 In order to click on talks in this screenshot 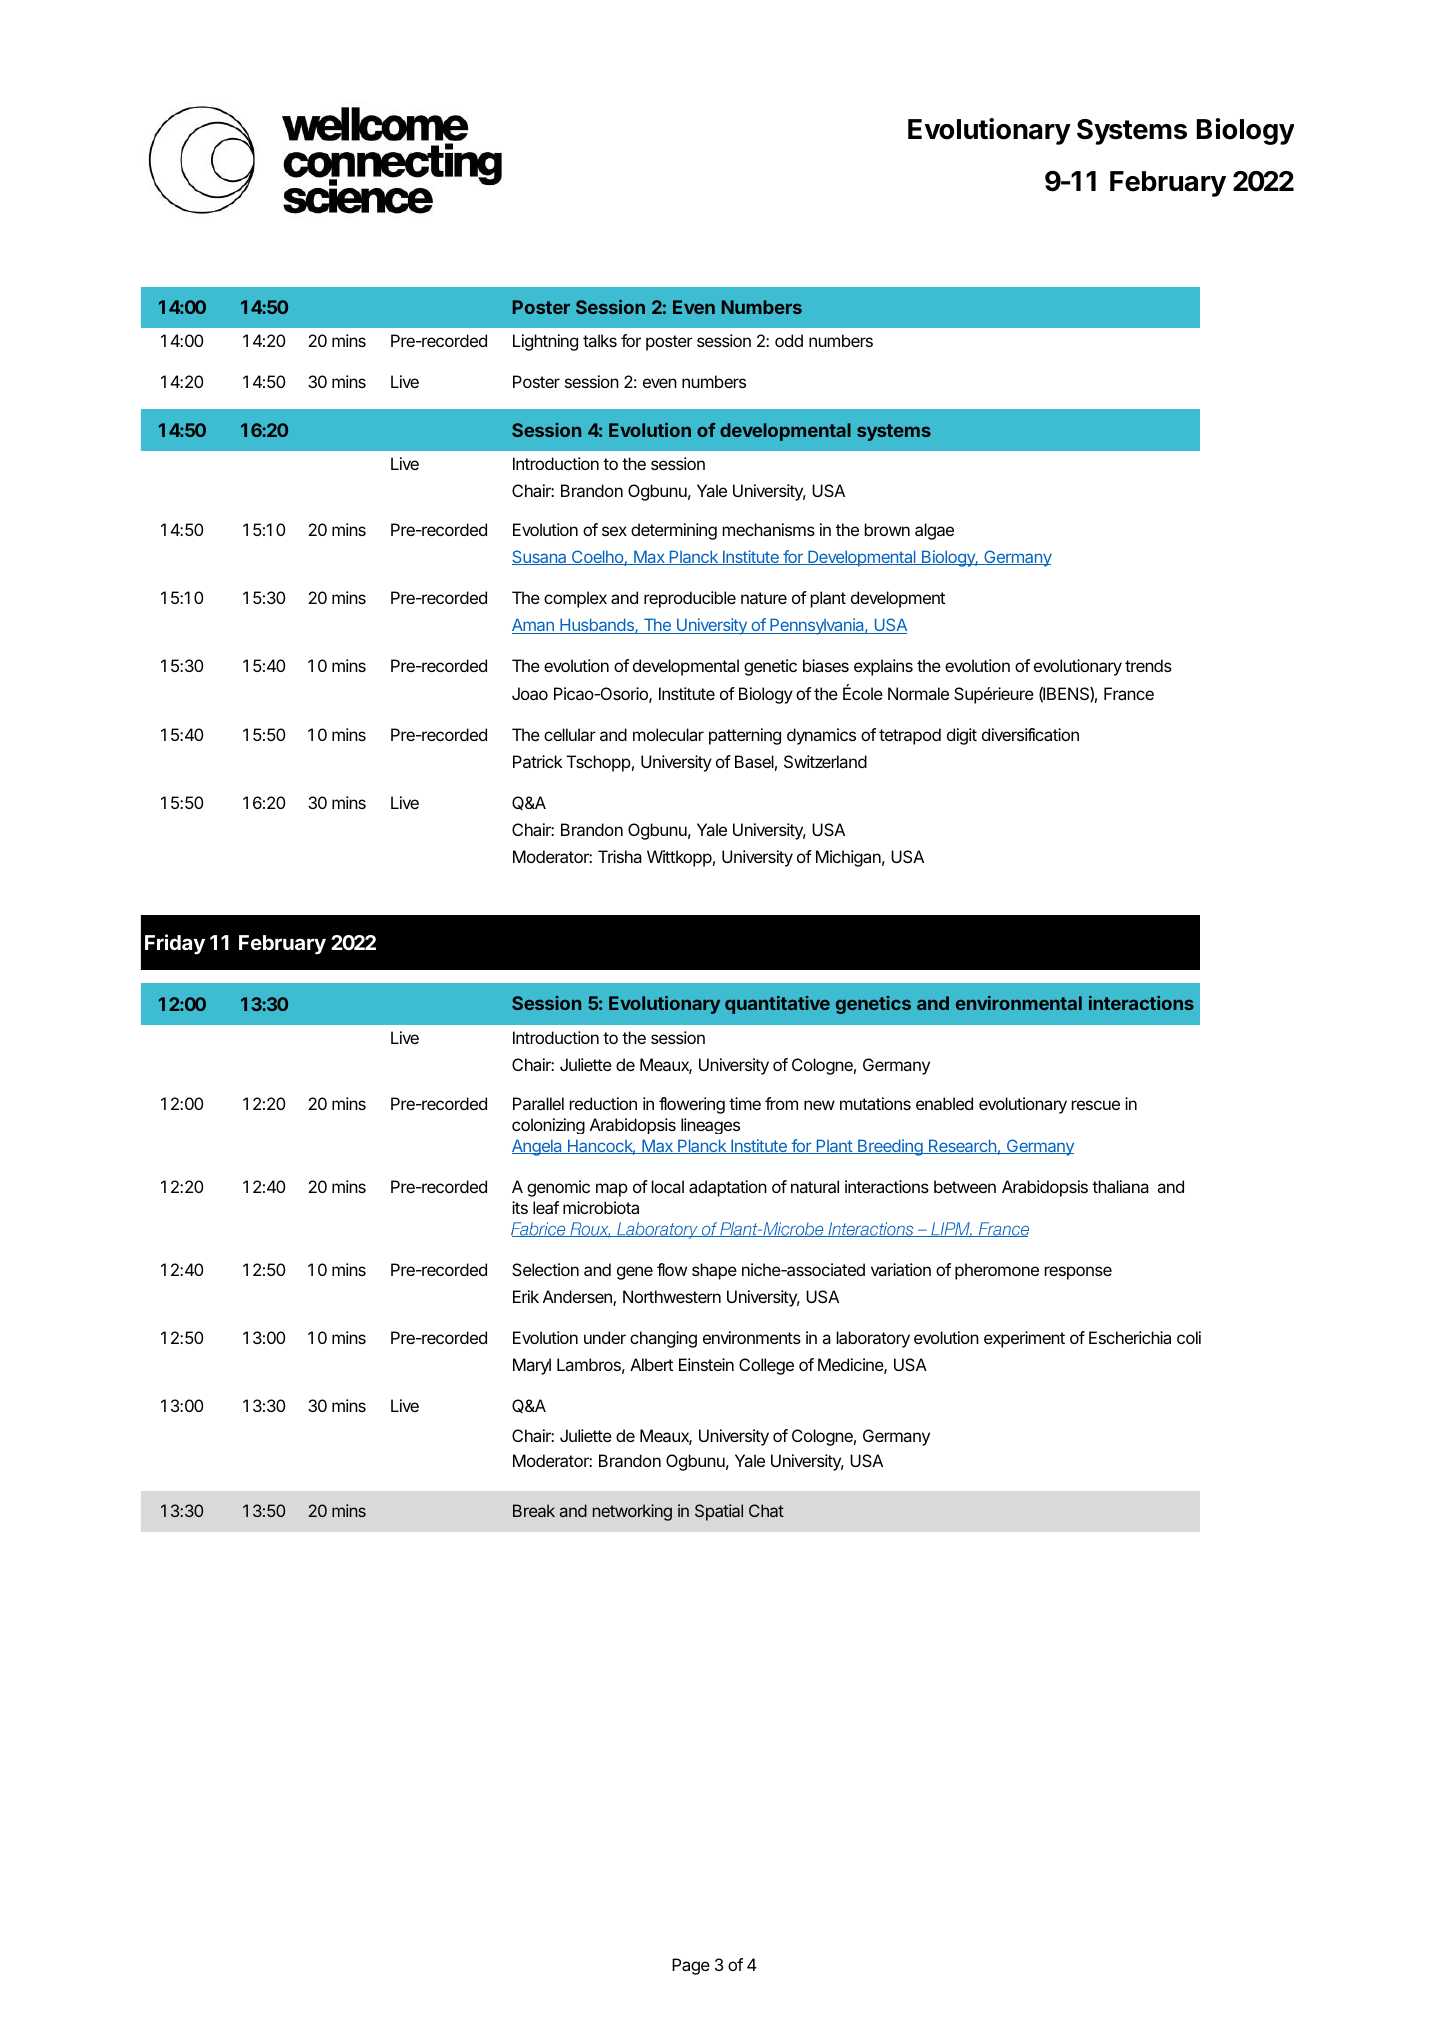, I will do `click(600, 340)`.
